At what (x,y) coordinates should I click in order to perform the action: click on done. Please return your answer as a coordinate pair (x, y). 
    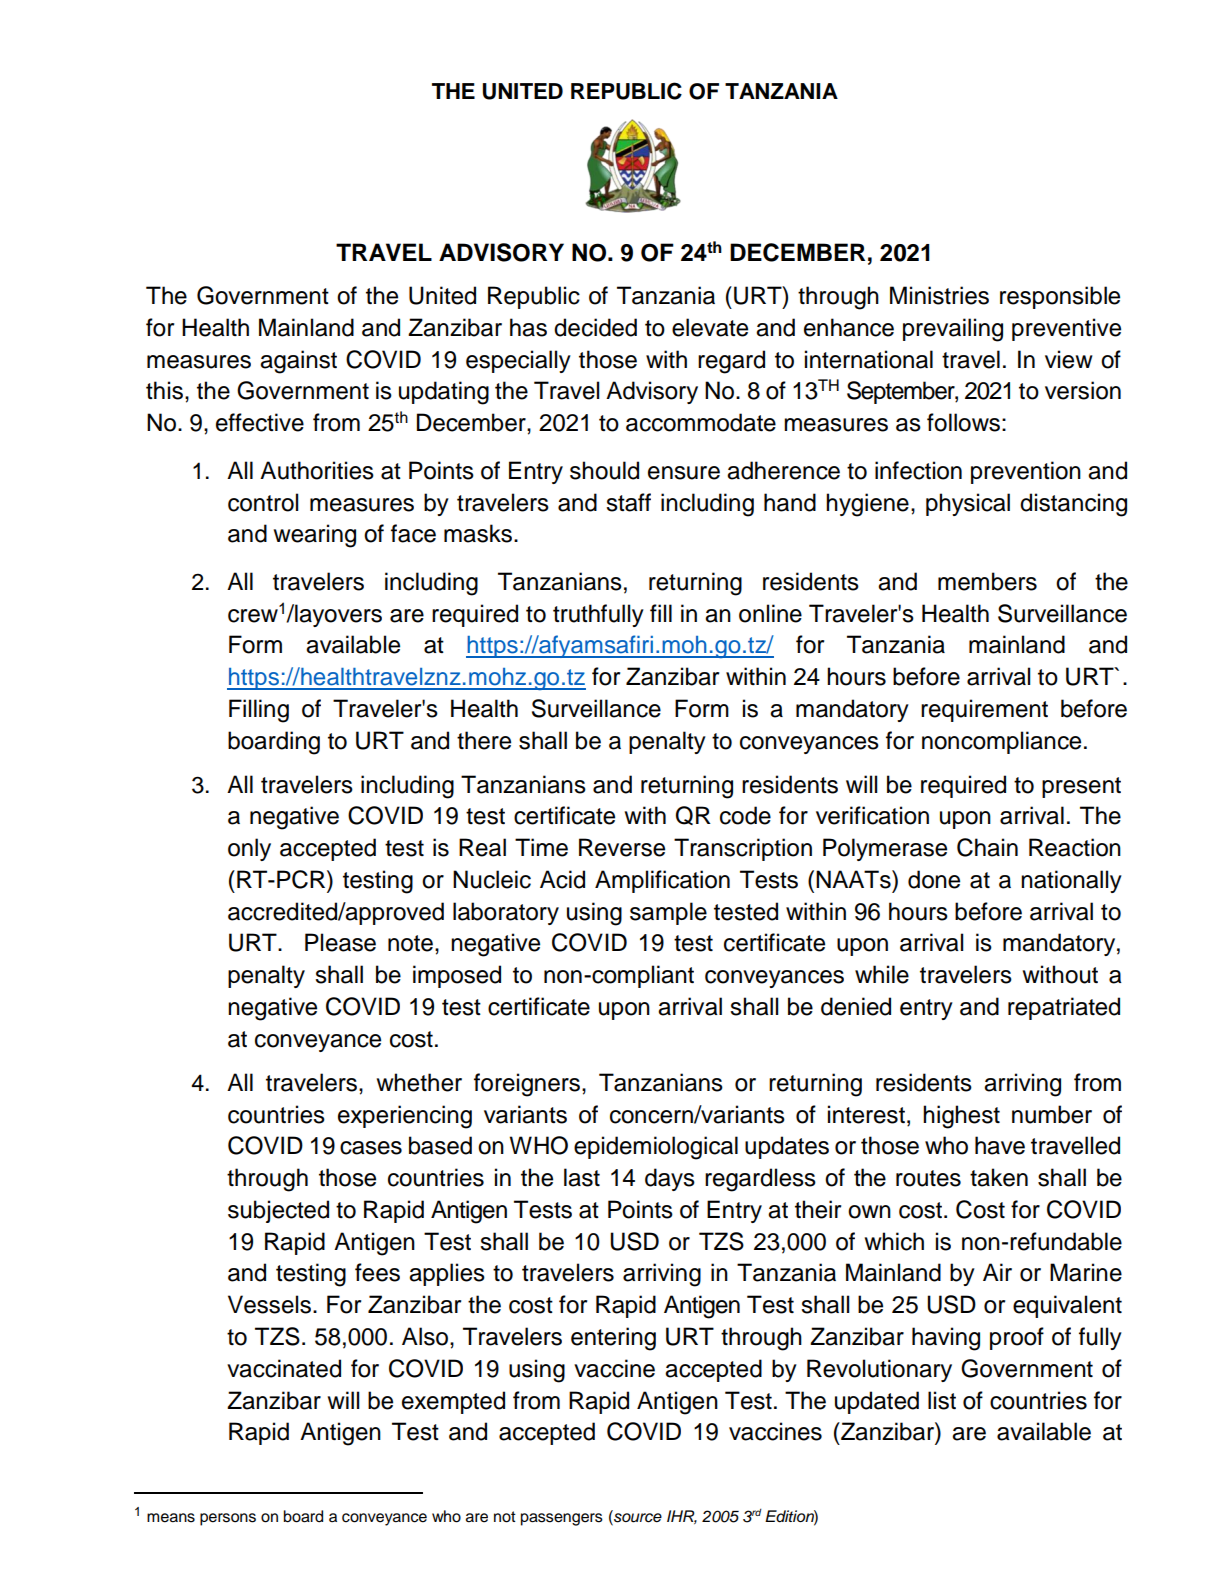
    Looking at the image, I should click on (934, 879).
